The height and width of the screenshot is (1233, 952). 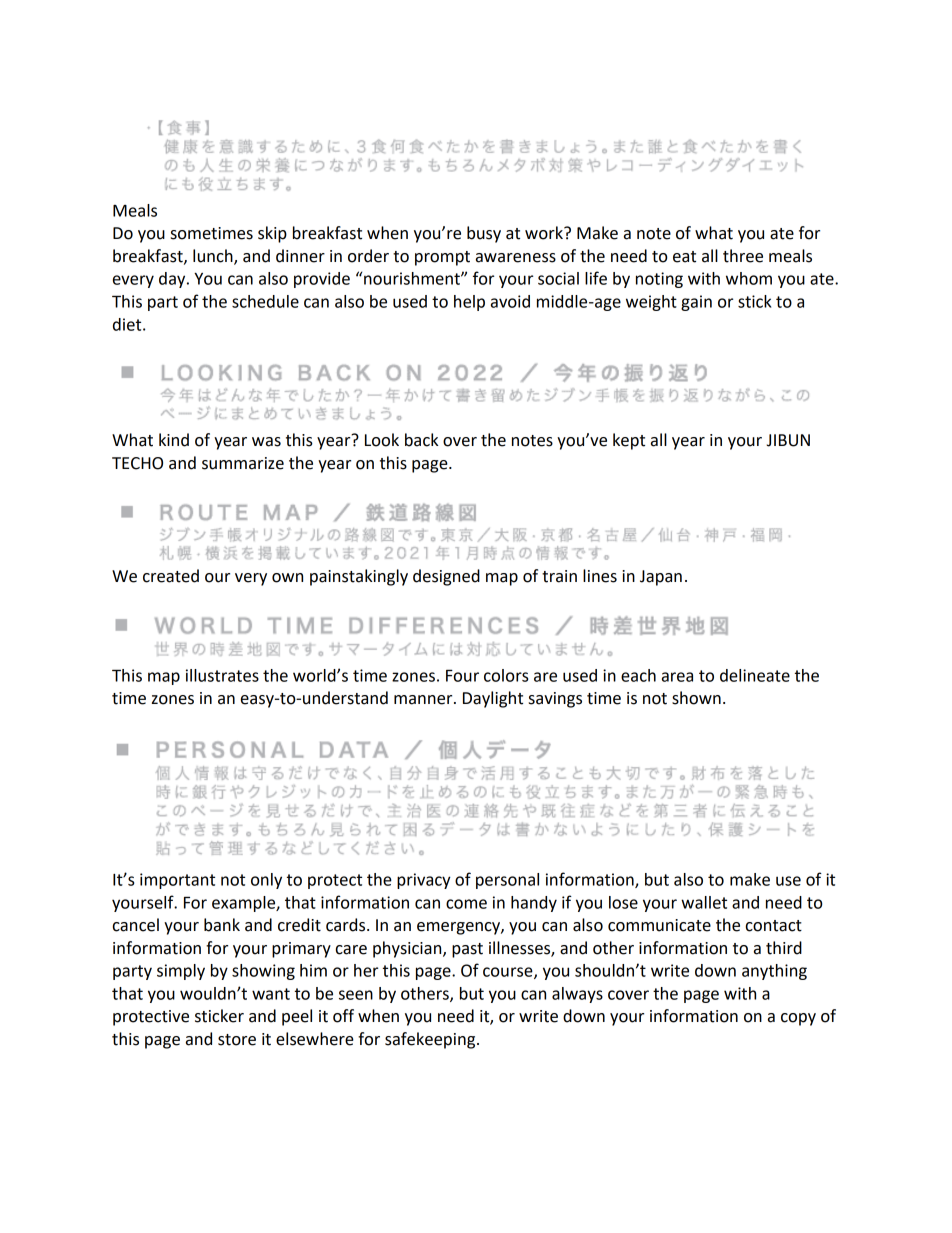 What do you see at coordinates (493, 699) in the screenshot?
I see `Daylight` at bounding box center [493, 699].
